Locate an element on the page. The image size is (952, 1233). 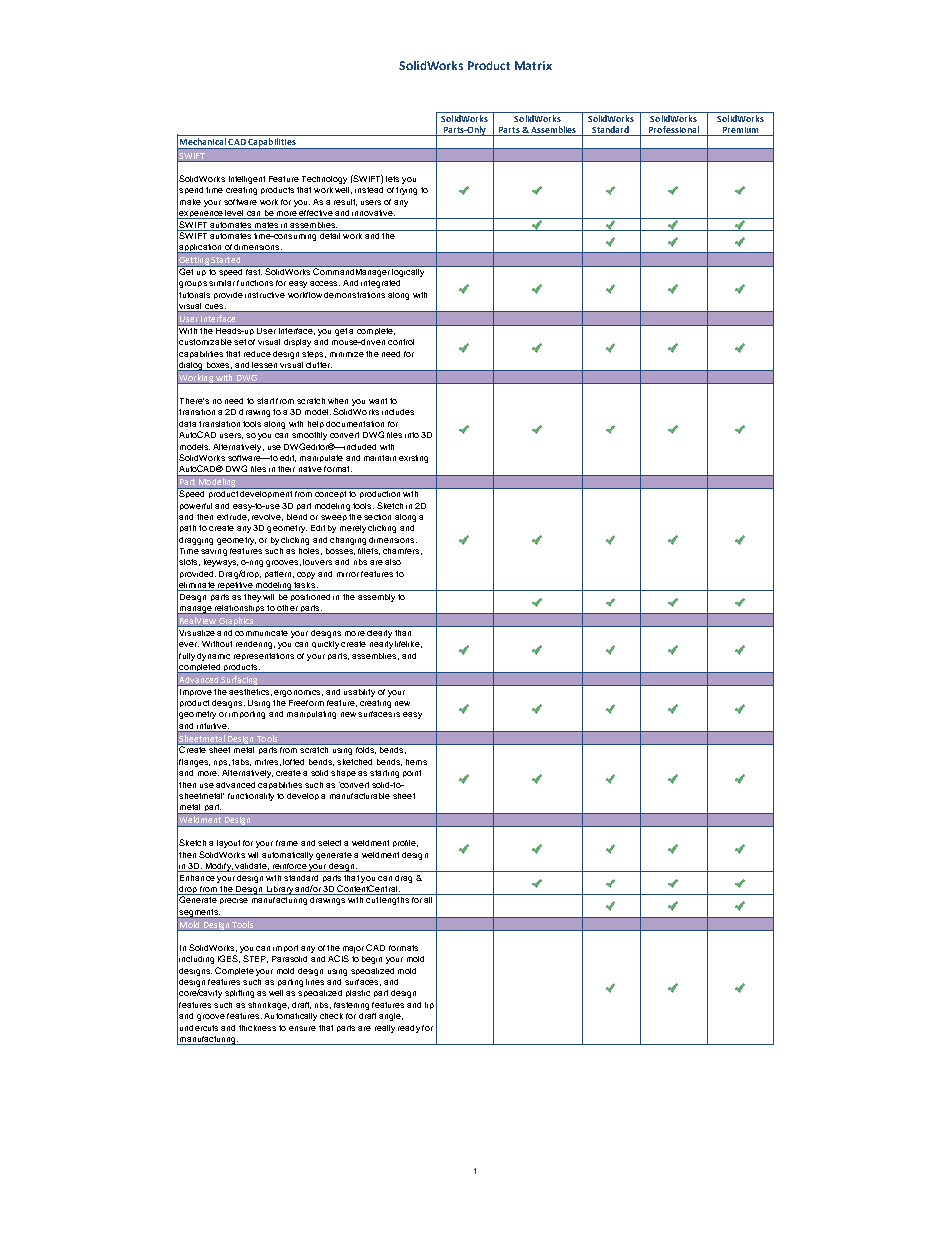
into is located at coordinates (412, 435).
